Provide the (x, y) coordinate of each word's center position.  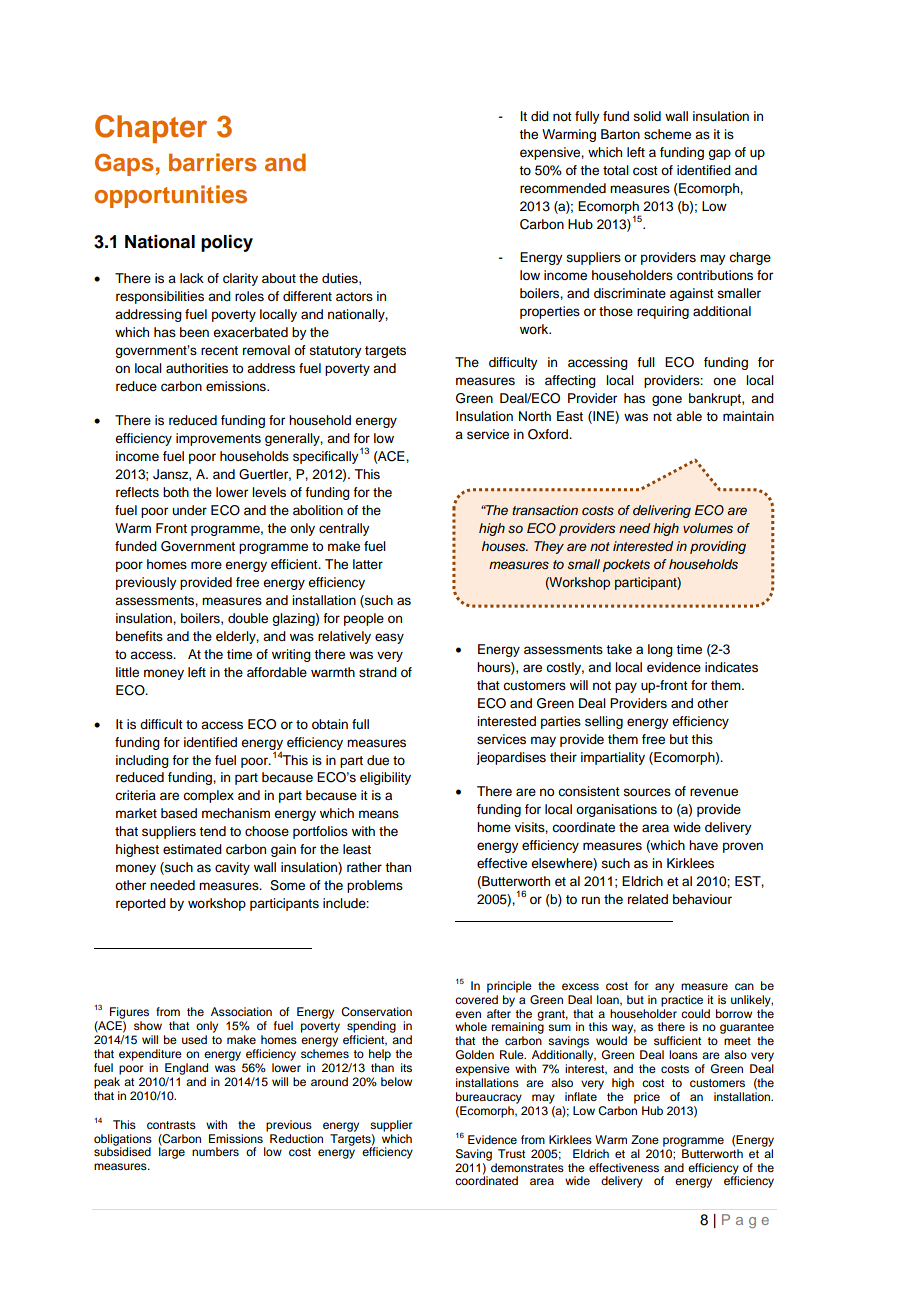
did (540, 116)
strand (378, 672)
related (648, 899)
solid (647, 116)
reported (141, 904)
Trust (511, 1153)
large (172, 1152)
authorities (197, 368)
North (535, 416)
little (127, 672)
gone (667, 400)
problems (375, 886)
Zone (645, 1139)
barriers (213, 162)
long (660, 650)
